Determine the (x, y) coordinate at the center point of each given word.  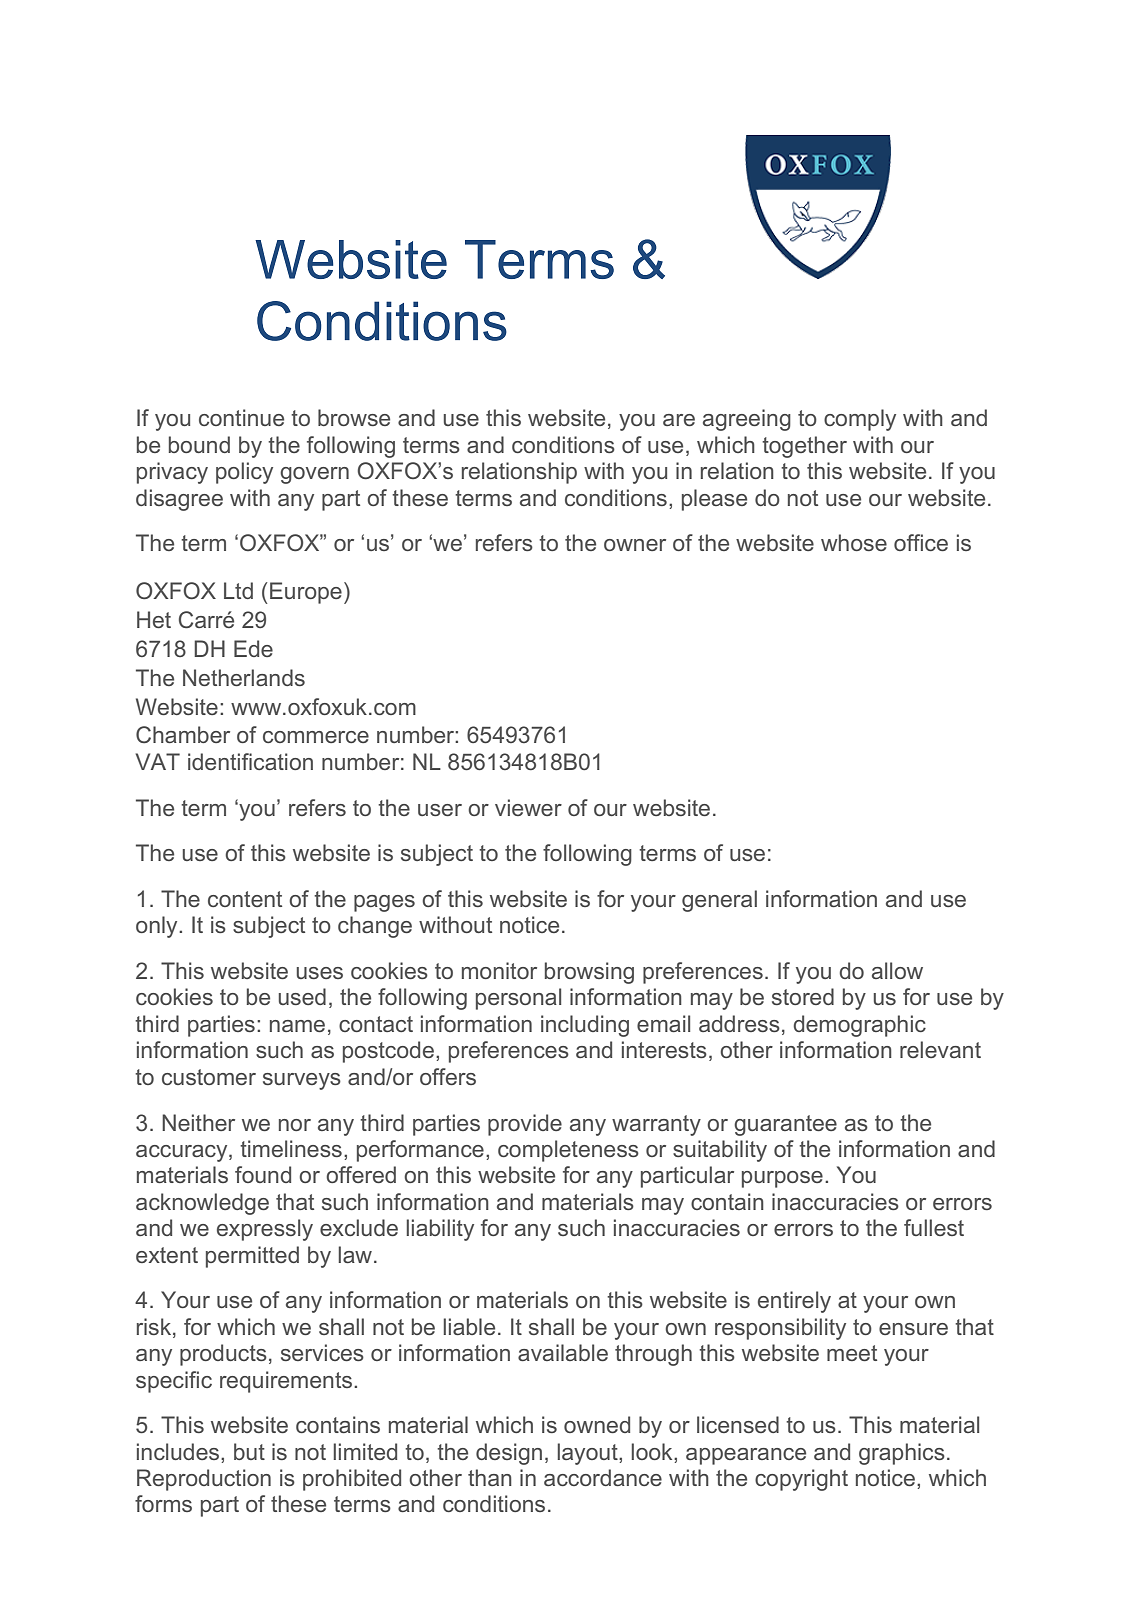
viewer (528, 807)
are (679, 420)
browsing (589, 973)
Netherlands (244, 677)
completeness (568, 1151)
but (249, 1451)
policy (244, 473)
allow (897, 970)
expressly (265, 1230)
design (509, 1454)
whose (854, 542)
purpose (782, 1179)
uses (319, 973)
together (804, 447)
